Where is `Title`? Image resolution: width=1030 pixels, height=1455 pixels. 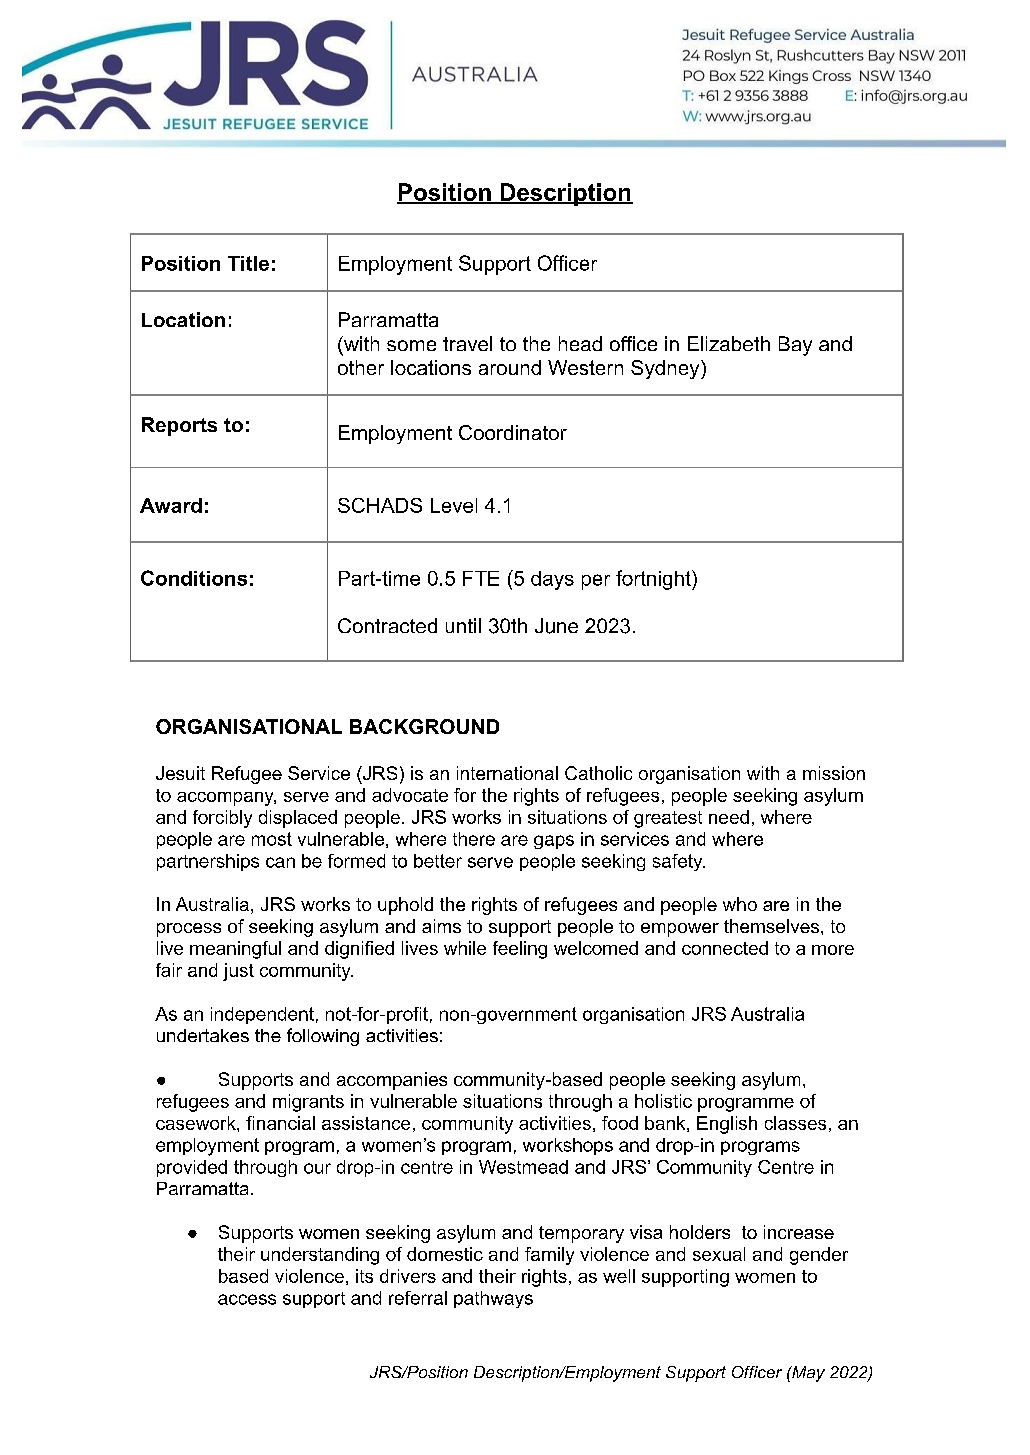
Title is located at coordinates (248, 263).
